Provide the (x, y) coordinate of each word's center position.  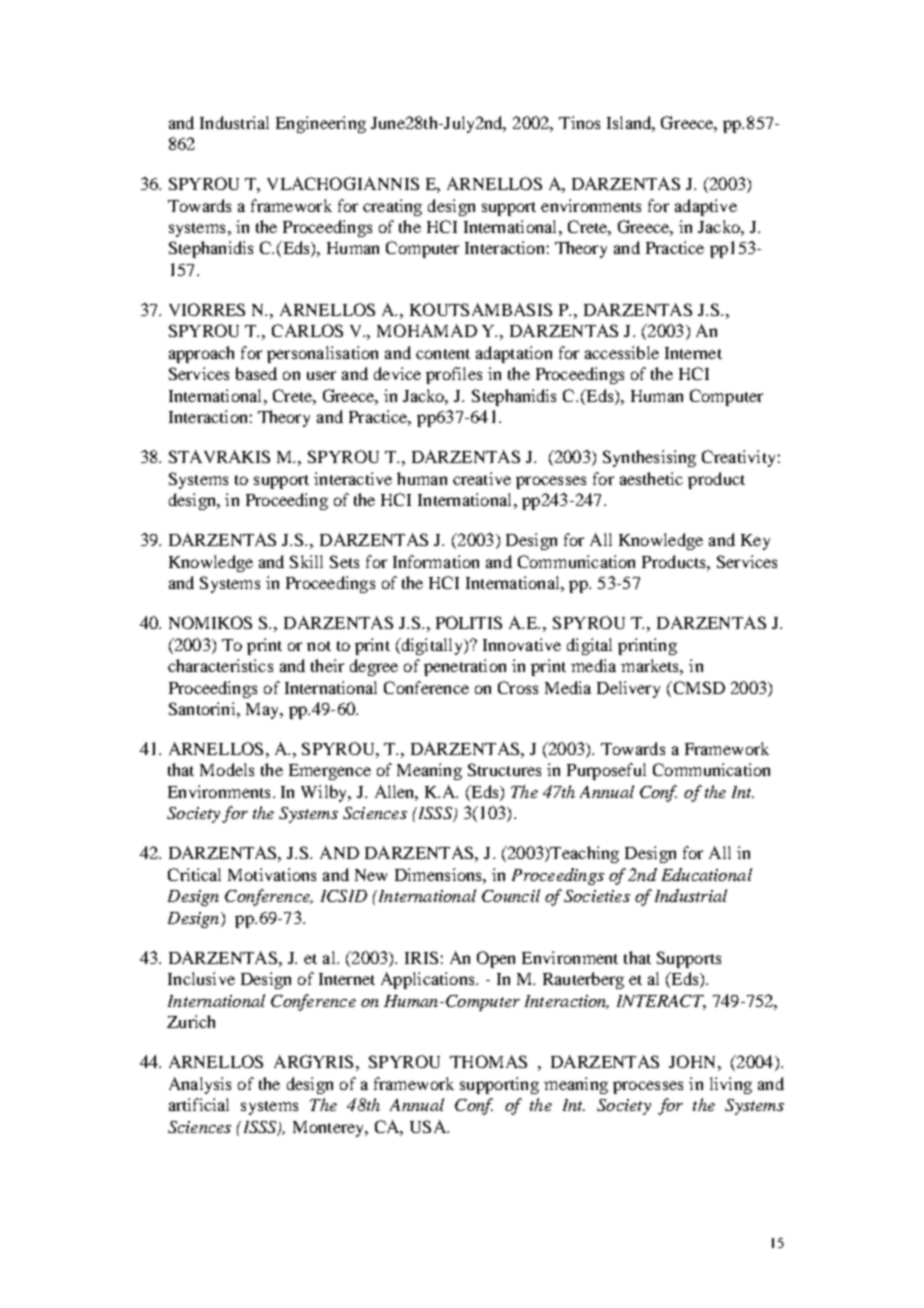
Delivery (628, 689)
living (731, 1085)
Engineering (321, 124)
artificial (199, 1104)
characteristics (220, 665)
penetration (465, 667)
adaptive (706, 207)
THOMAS (488, 1061)
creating (392, 207)
